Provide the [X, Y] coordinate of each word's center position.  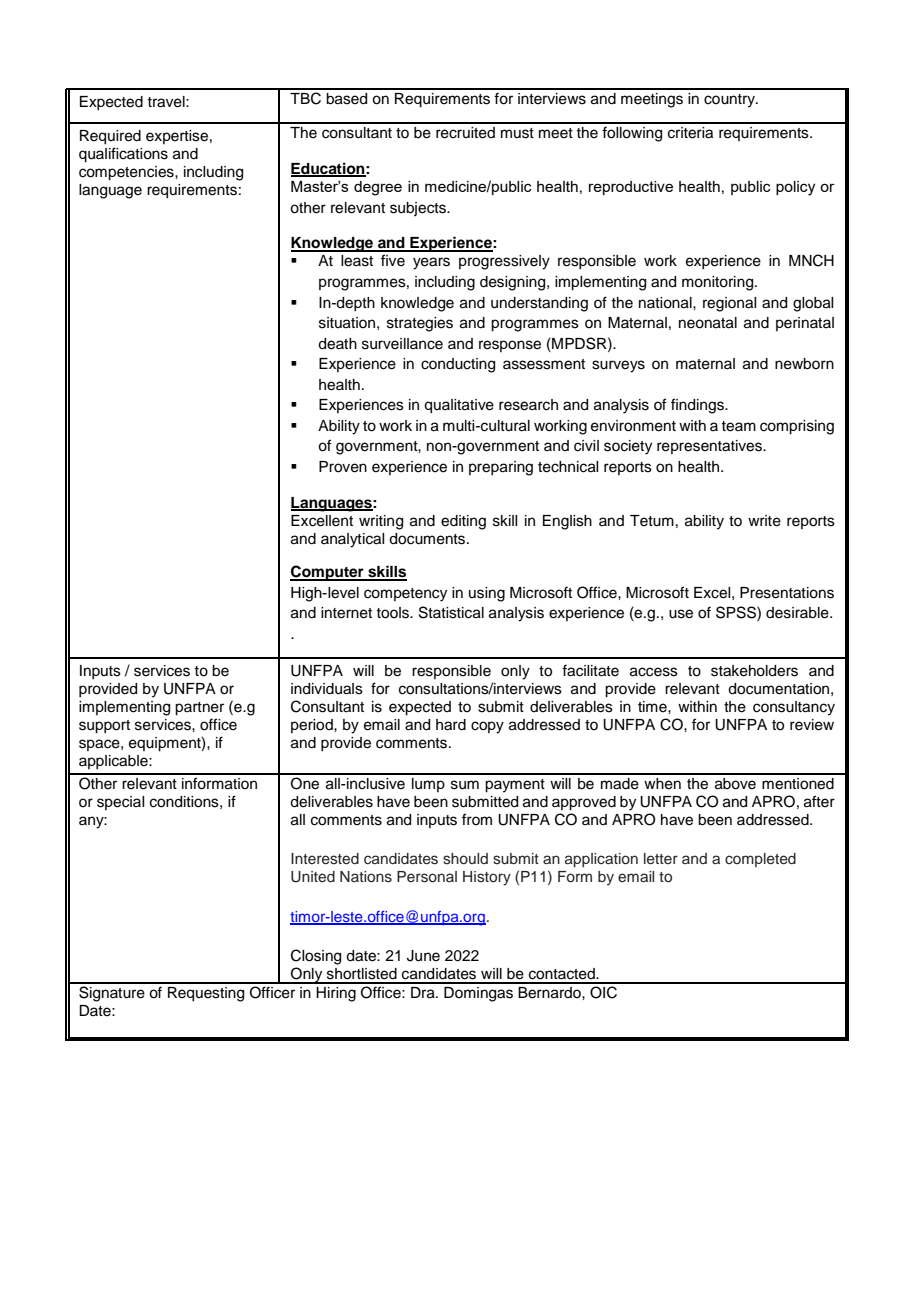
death [337, 344]
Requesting [206, 994]
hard [451, 725]
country [731, 101]
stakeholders [754, 671]
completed [760, 860]
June [423, 956]
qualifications [123, 155]
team [738, 426]
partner [199, 709]
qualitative [459, 406]
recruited [465, 133]
